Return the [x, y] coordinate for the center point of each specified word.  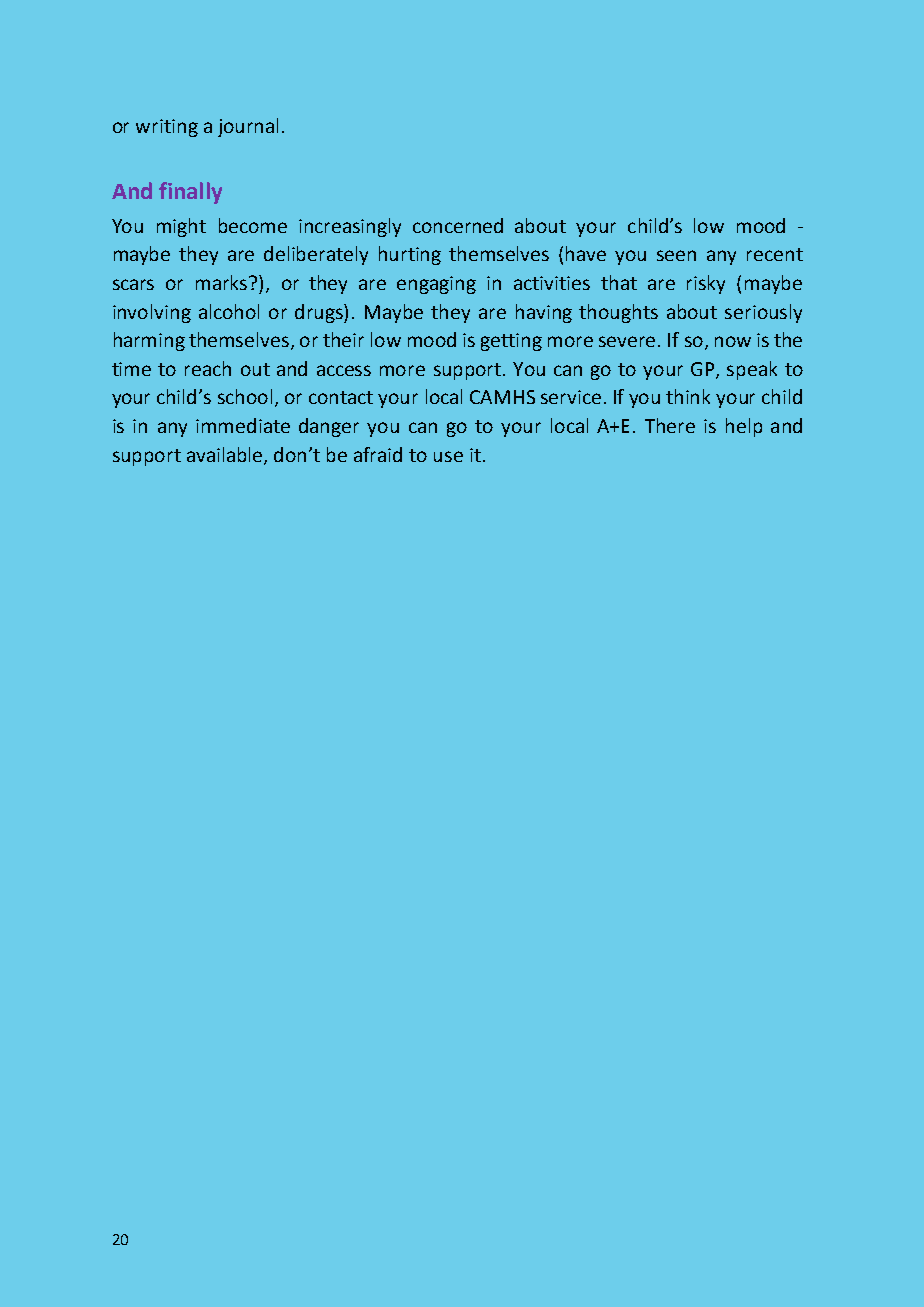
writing [167, 128]
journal [248, 127]
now [733, 341]
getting [511, 342]
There [670, 425]
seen [676, 255]
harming [149, 341]
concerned [458, 225]
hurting [410, 255]
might [181, 227]
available [226, 455]
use [448, 456]
